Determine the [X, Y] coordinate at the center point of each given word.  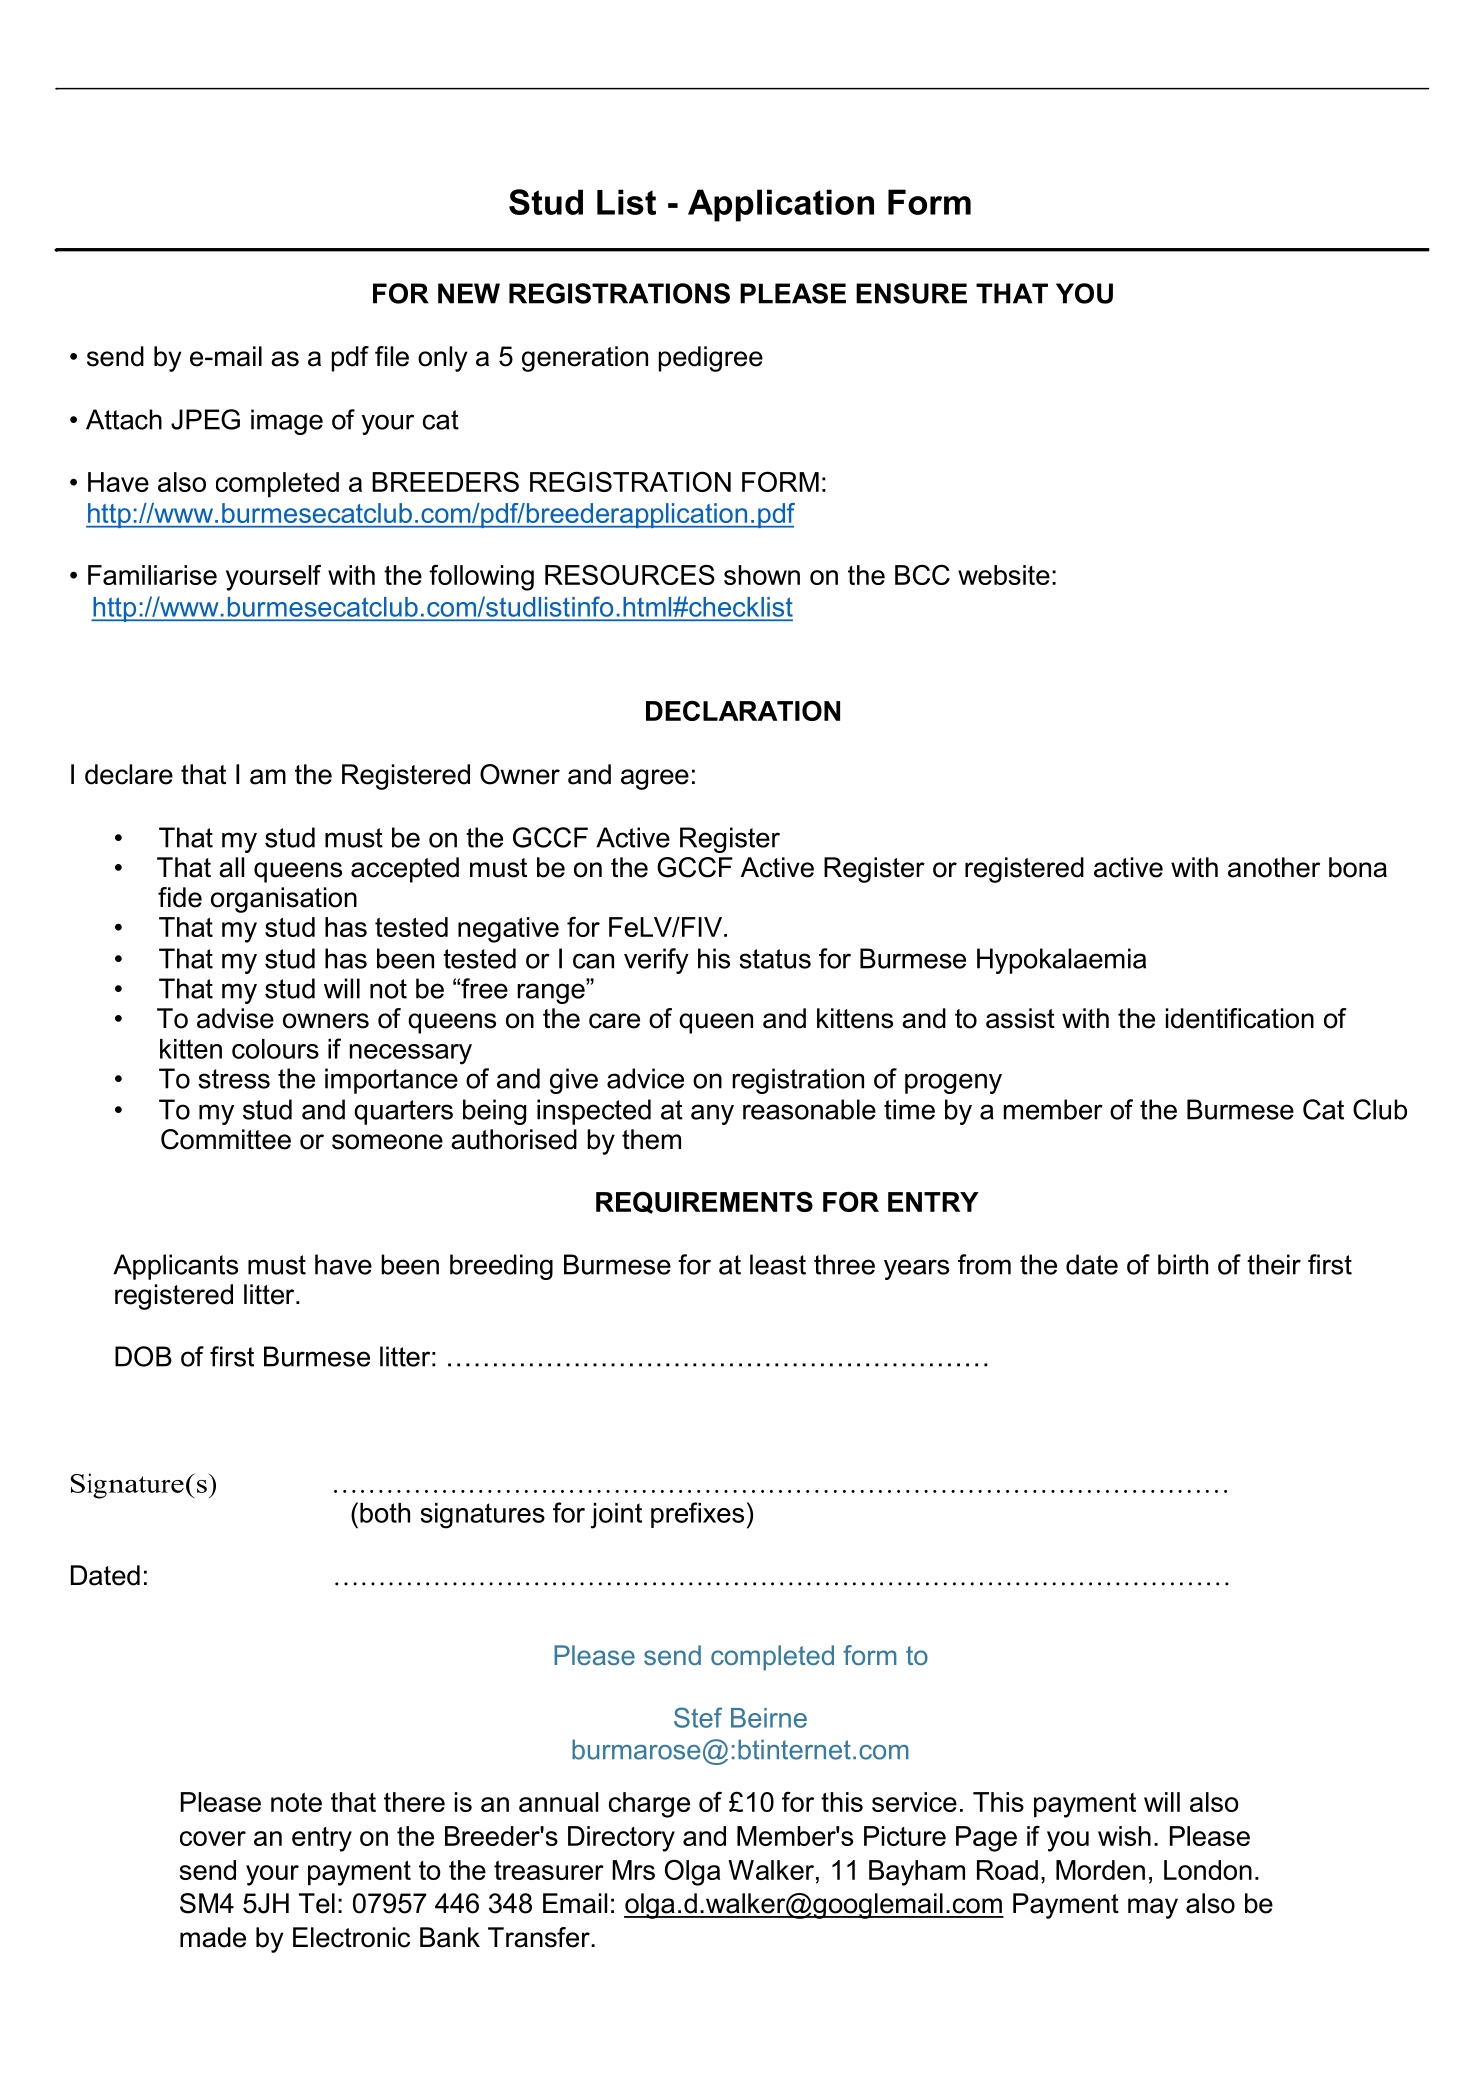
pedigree [711, 359]
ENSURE [911, 293]
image [287, 422]
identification [1240, 1018]
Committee [226, 1139]
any [712, 1114]
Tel [317, 1903]
